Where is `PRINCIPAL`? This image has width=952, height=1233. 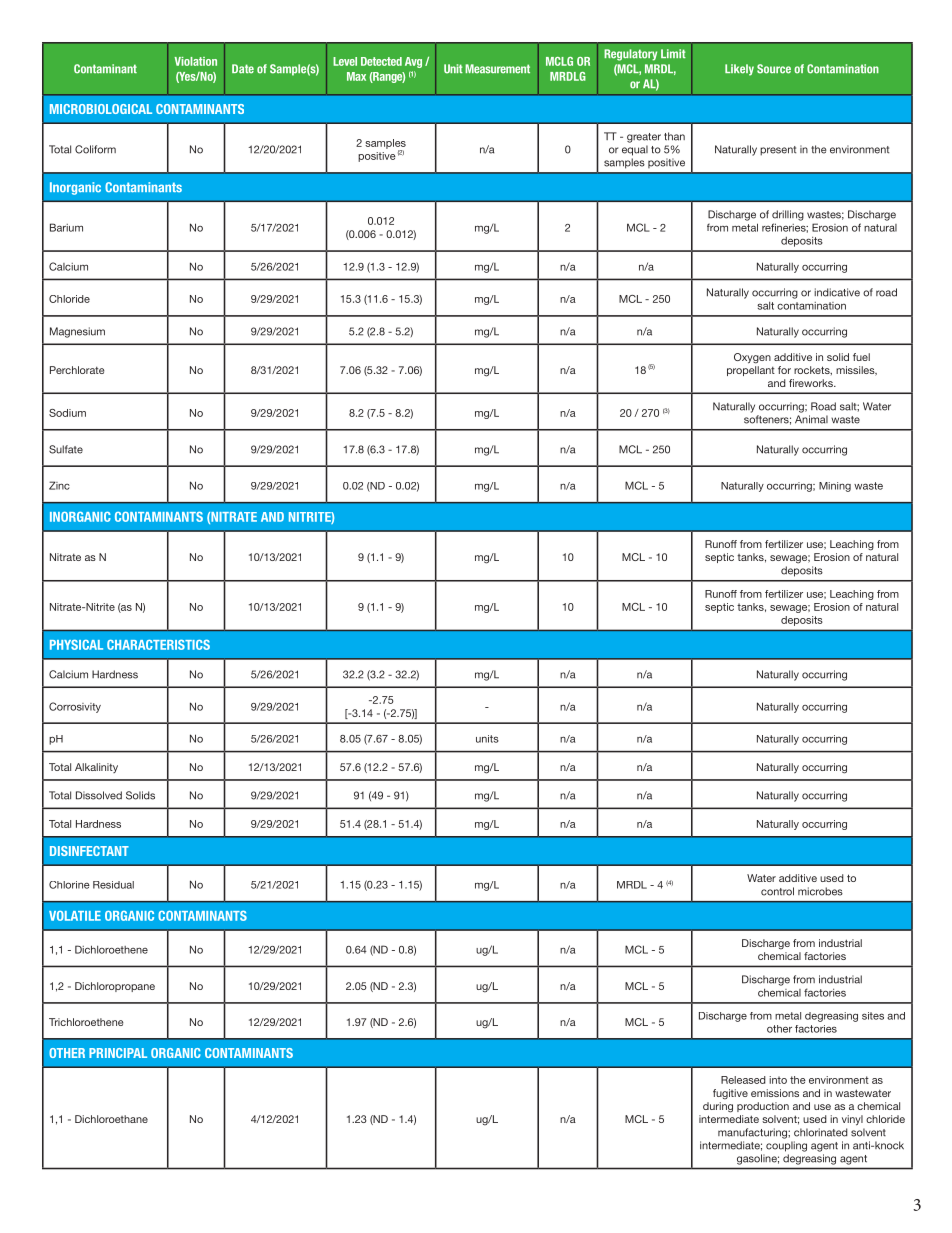
PRINCIPAL is located at coordinates (118, 1053).
